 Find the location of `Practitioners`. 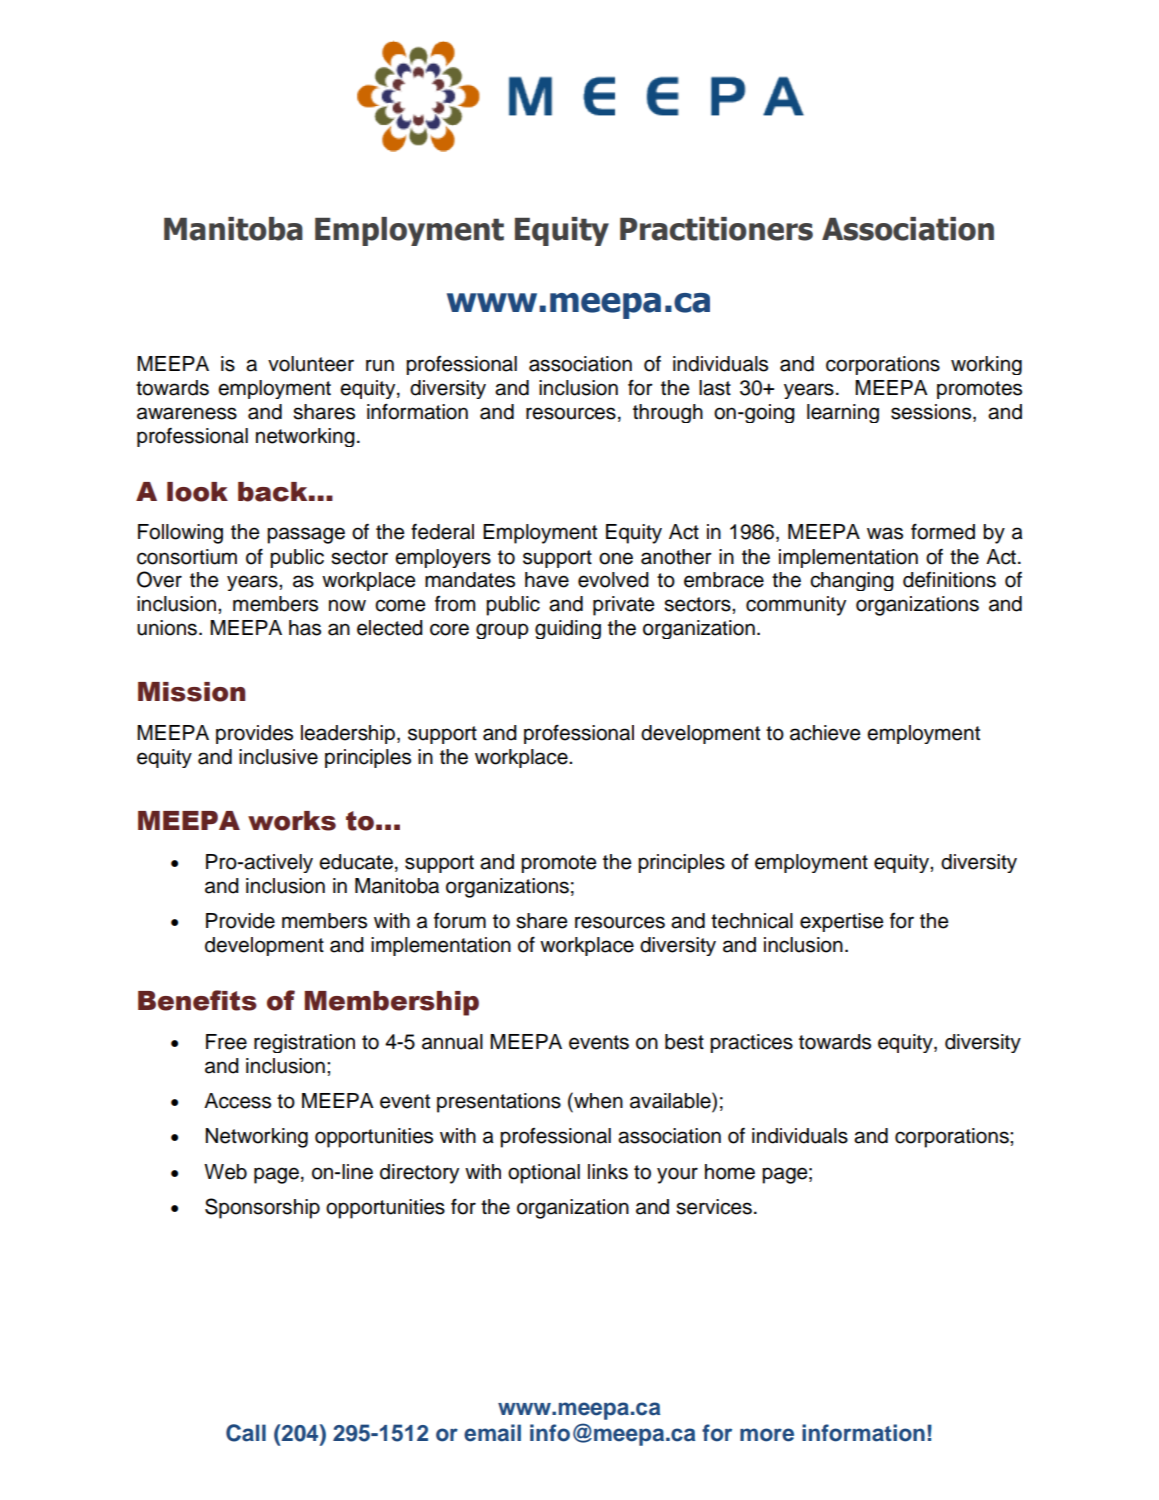

Practitioners is located at coordinates (716, 229).
